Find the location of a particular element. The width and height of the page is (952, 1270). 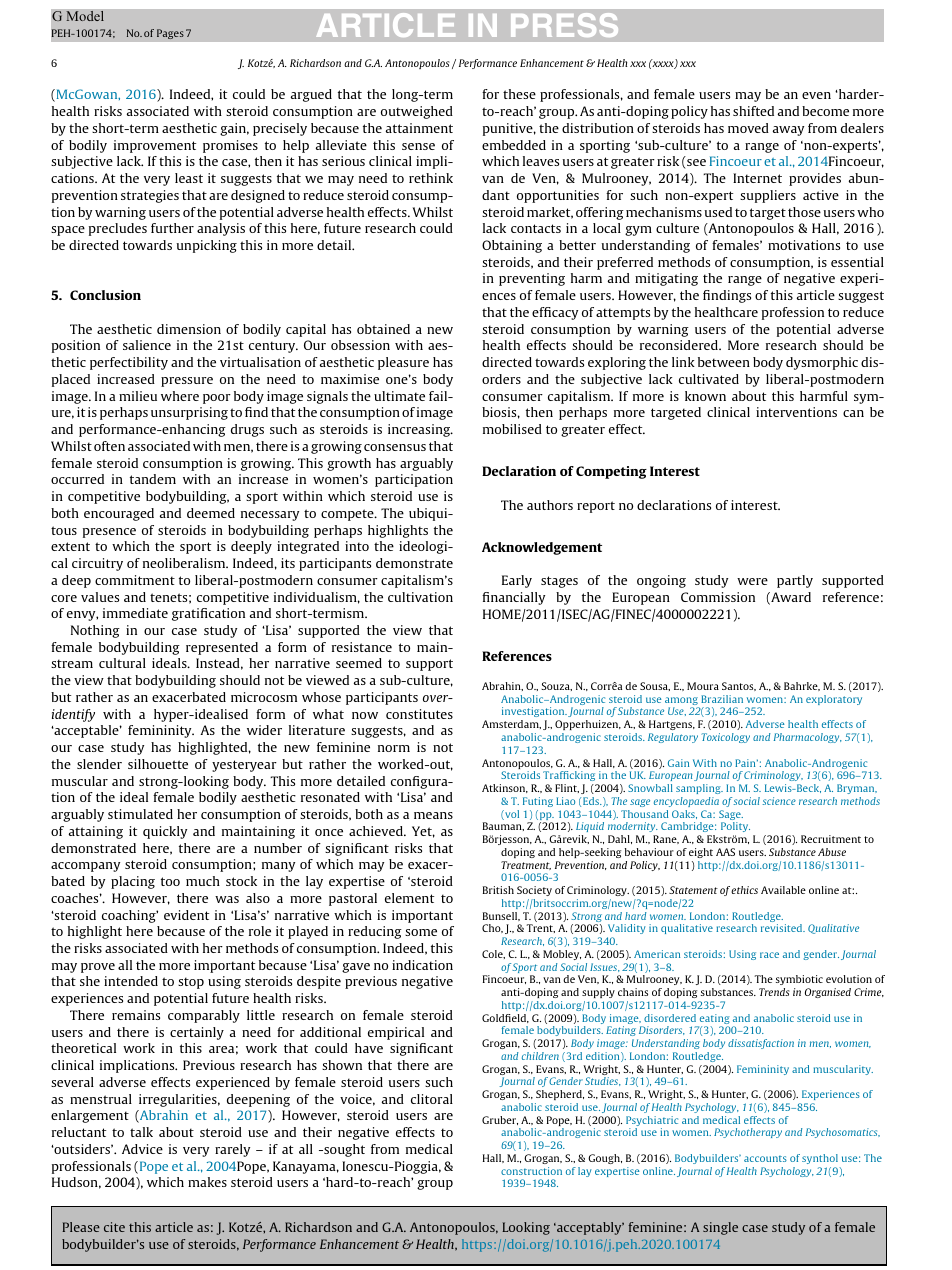

science is located at coordinates (779, 801).
